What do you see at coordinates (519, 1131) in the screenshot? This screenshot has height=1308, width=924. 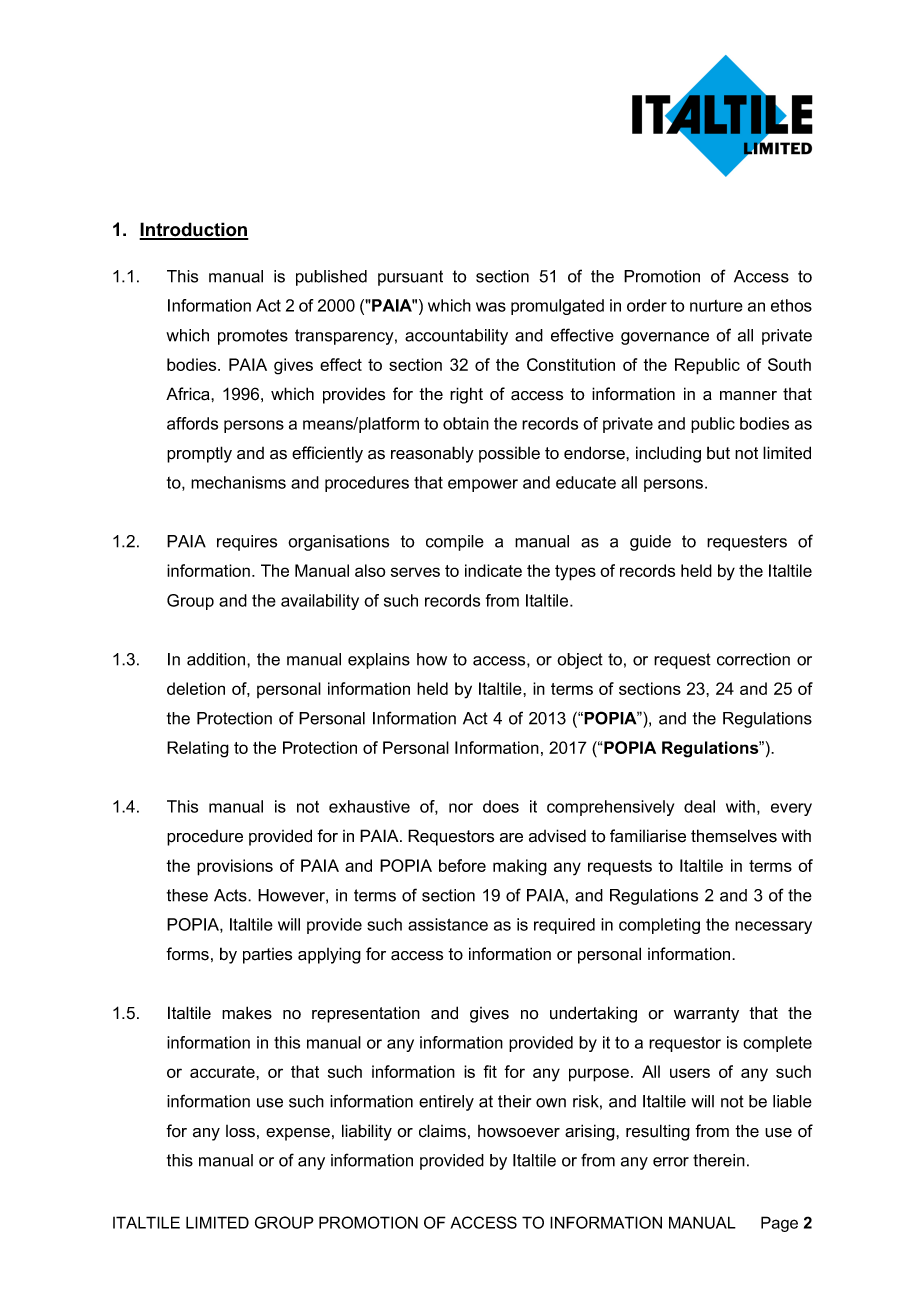 I see `howsoever` at bounding box center [519, 1131].
